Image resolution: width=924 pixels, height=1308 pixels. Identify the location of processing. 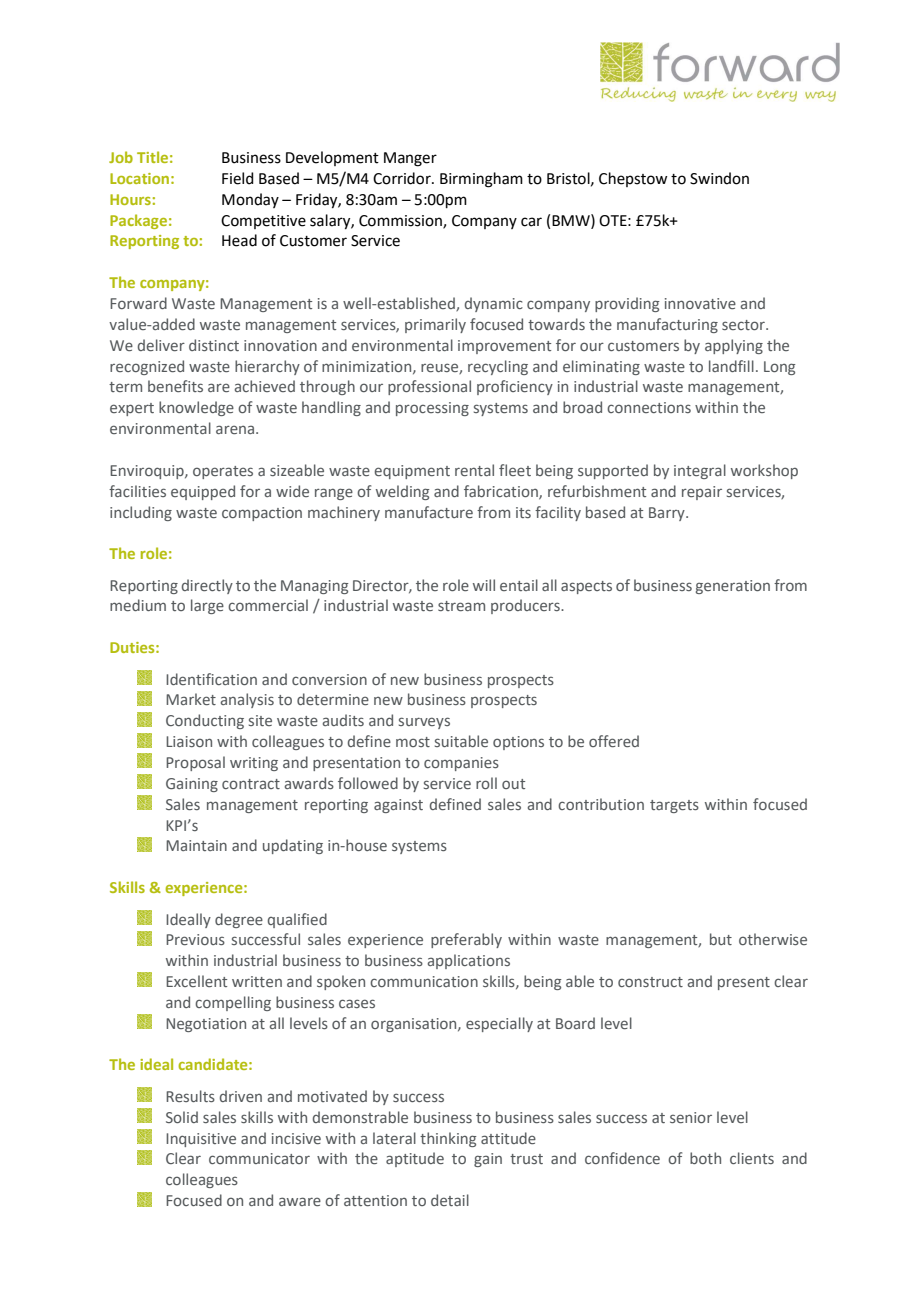
(432, 409).
